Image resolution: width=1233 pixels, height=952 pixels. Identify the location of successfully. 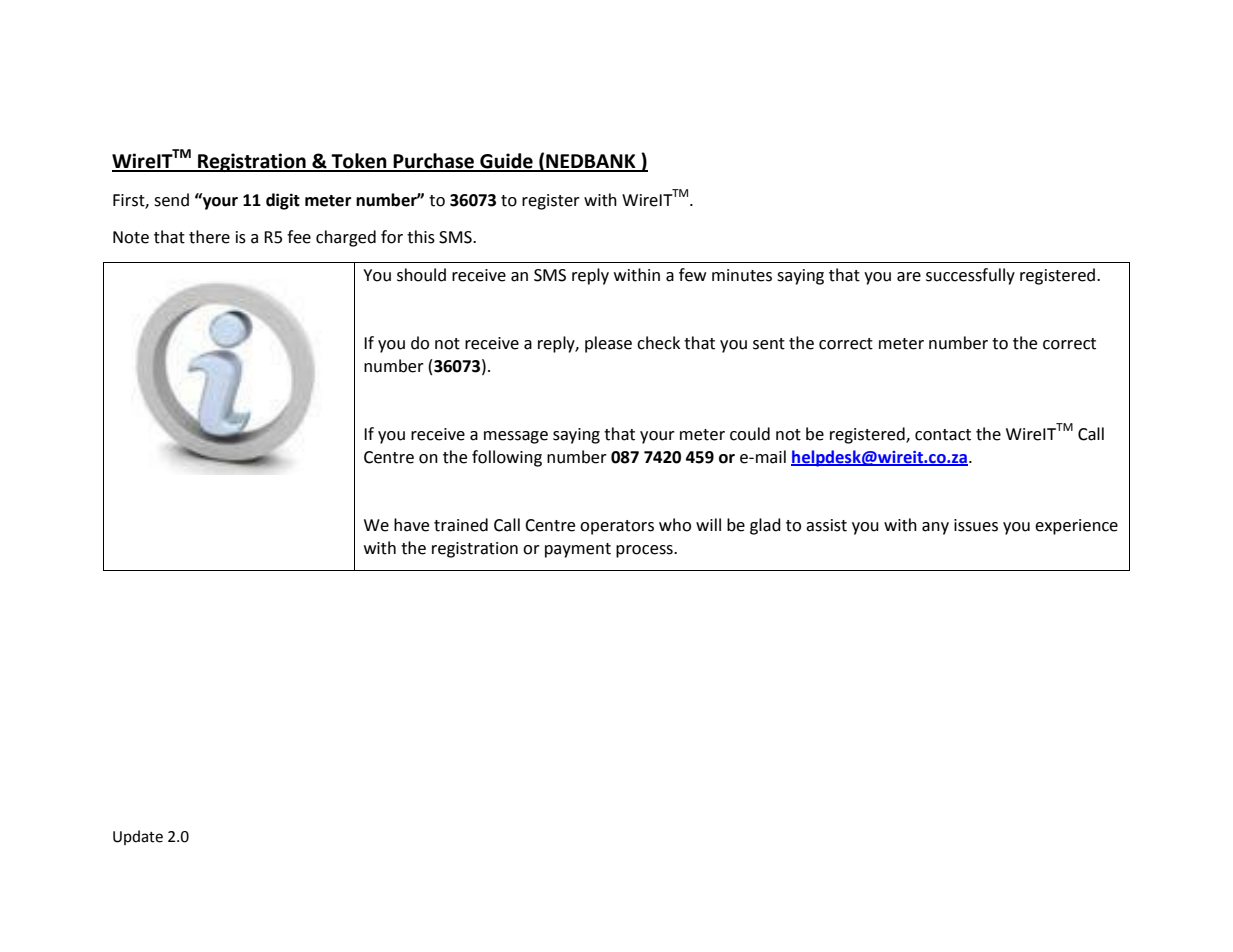
(970, 276).
